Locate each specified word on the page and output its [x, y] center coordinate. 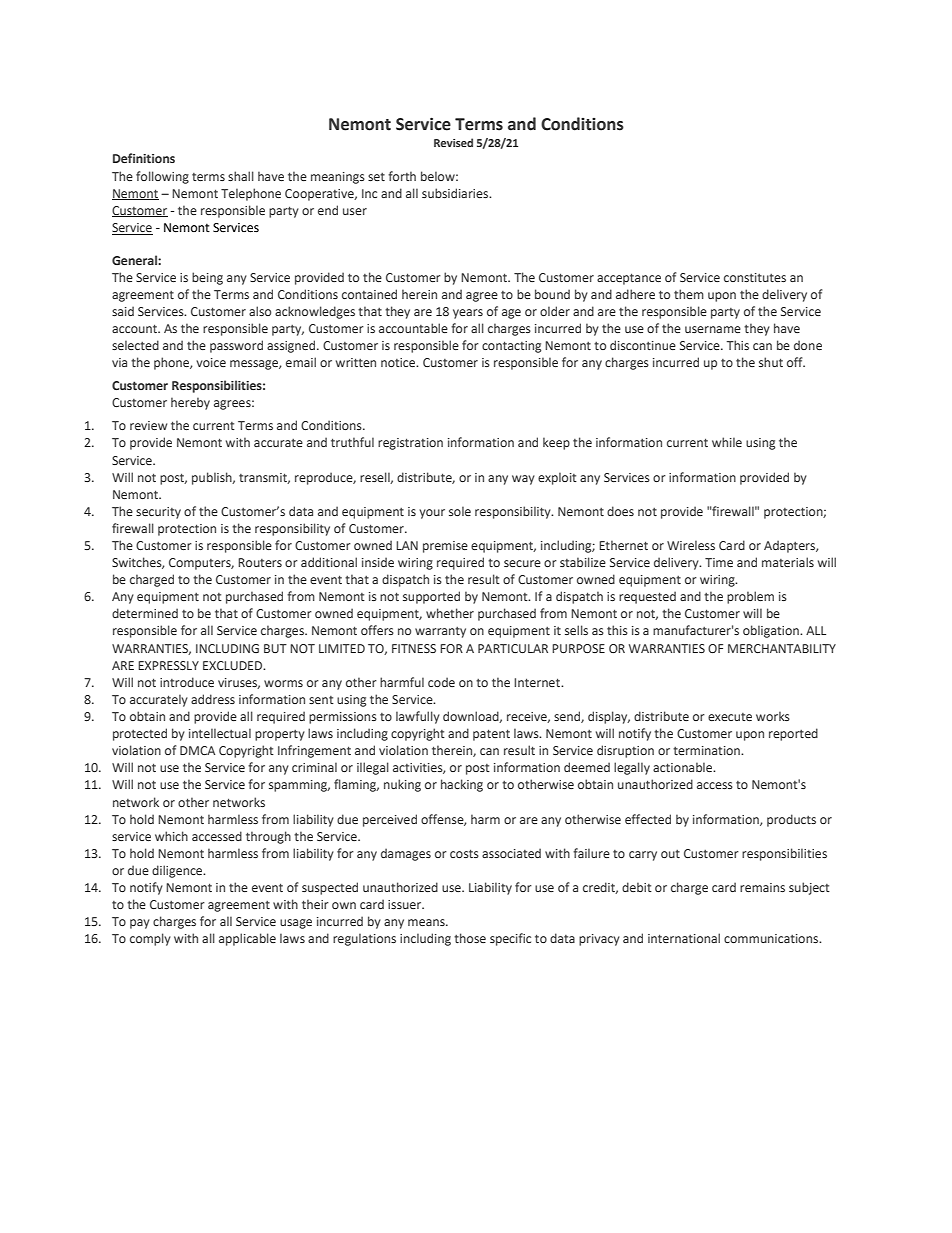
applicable [247, 939]
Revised [453, 142]
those [470, 938]
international [684, 938]
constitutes [755, 277]
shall [241, 176]
